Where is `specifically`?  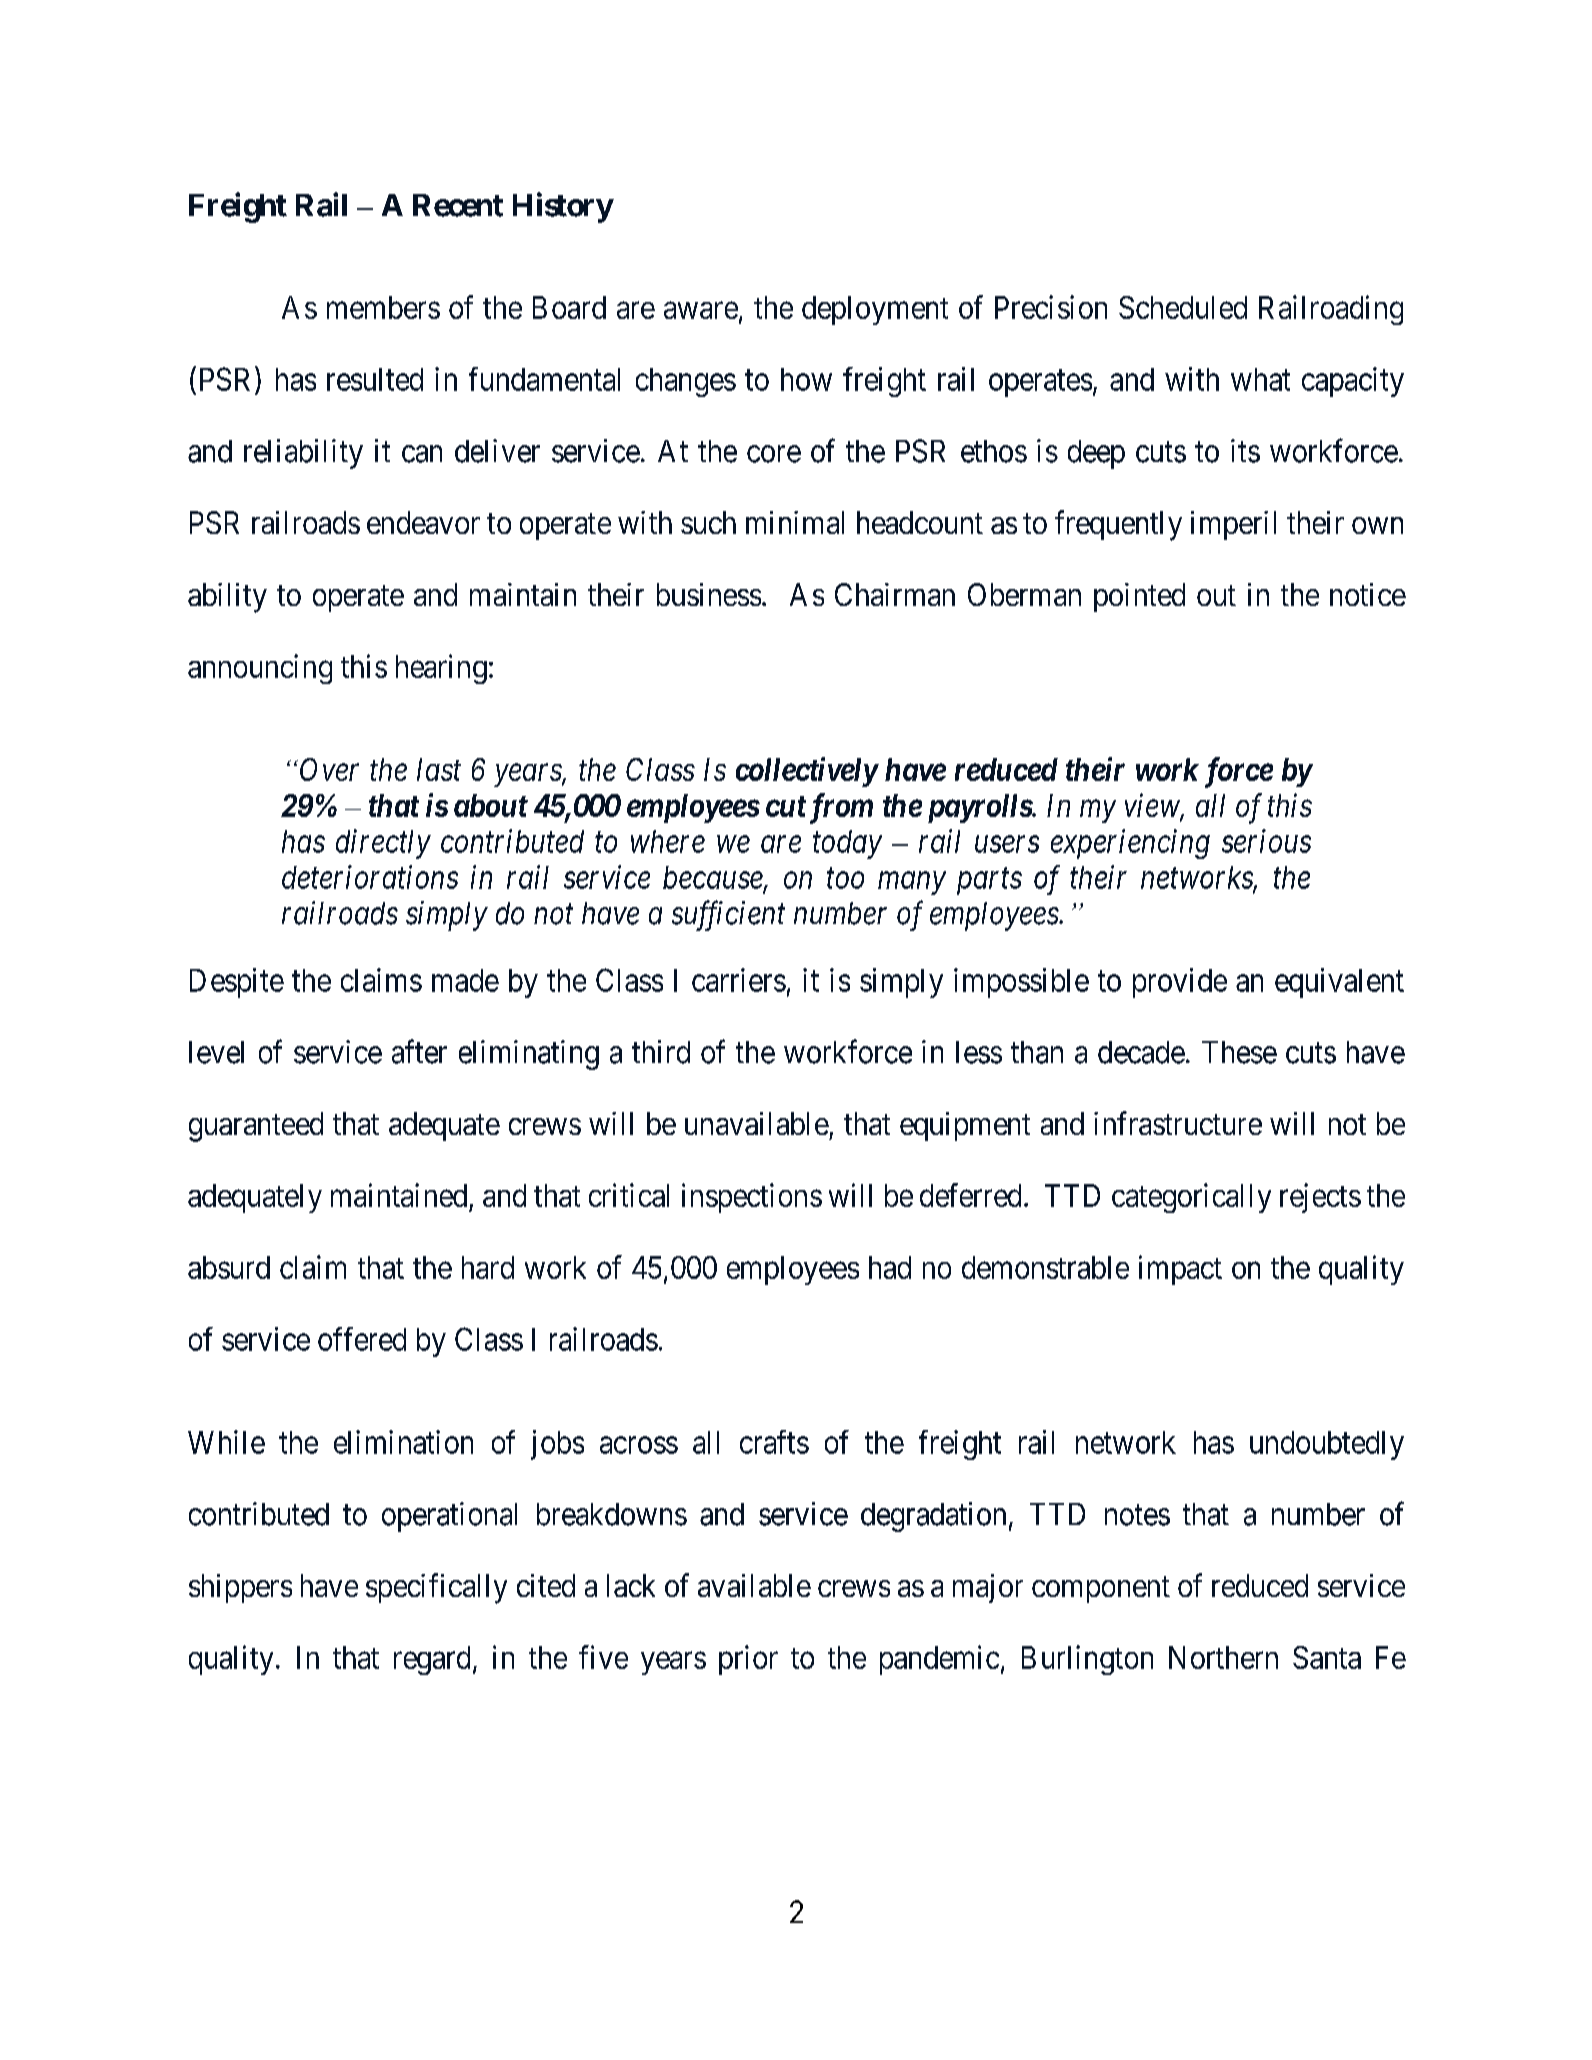 specifically is located at coordinates (436, 1588).
